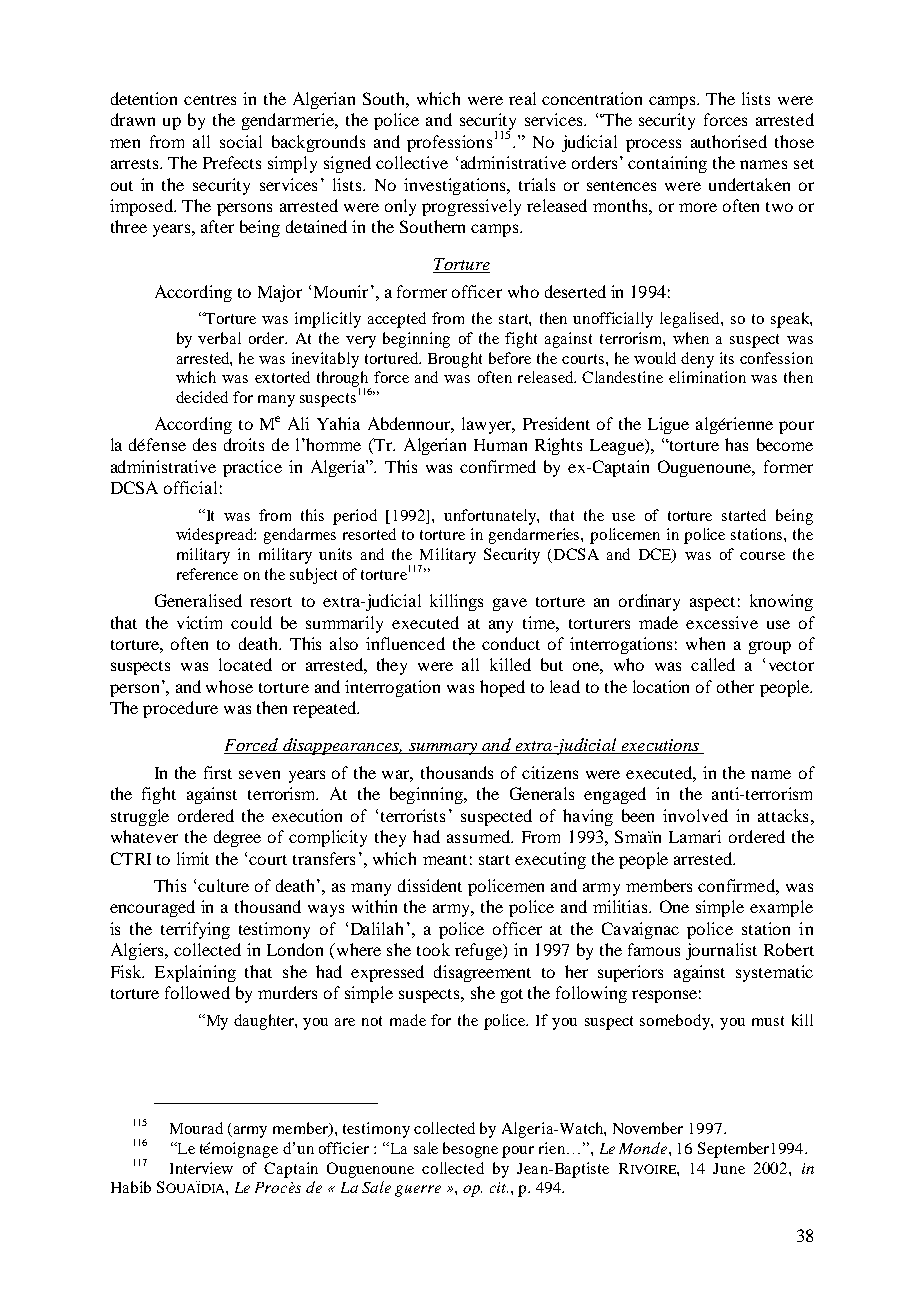  Describe the element at coordinates (207, 574) in the screenshot. I see `reference` at that location.
